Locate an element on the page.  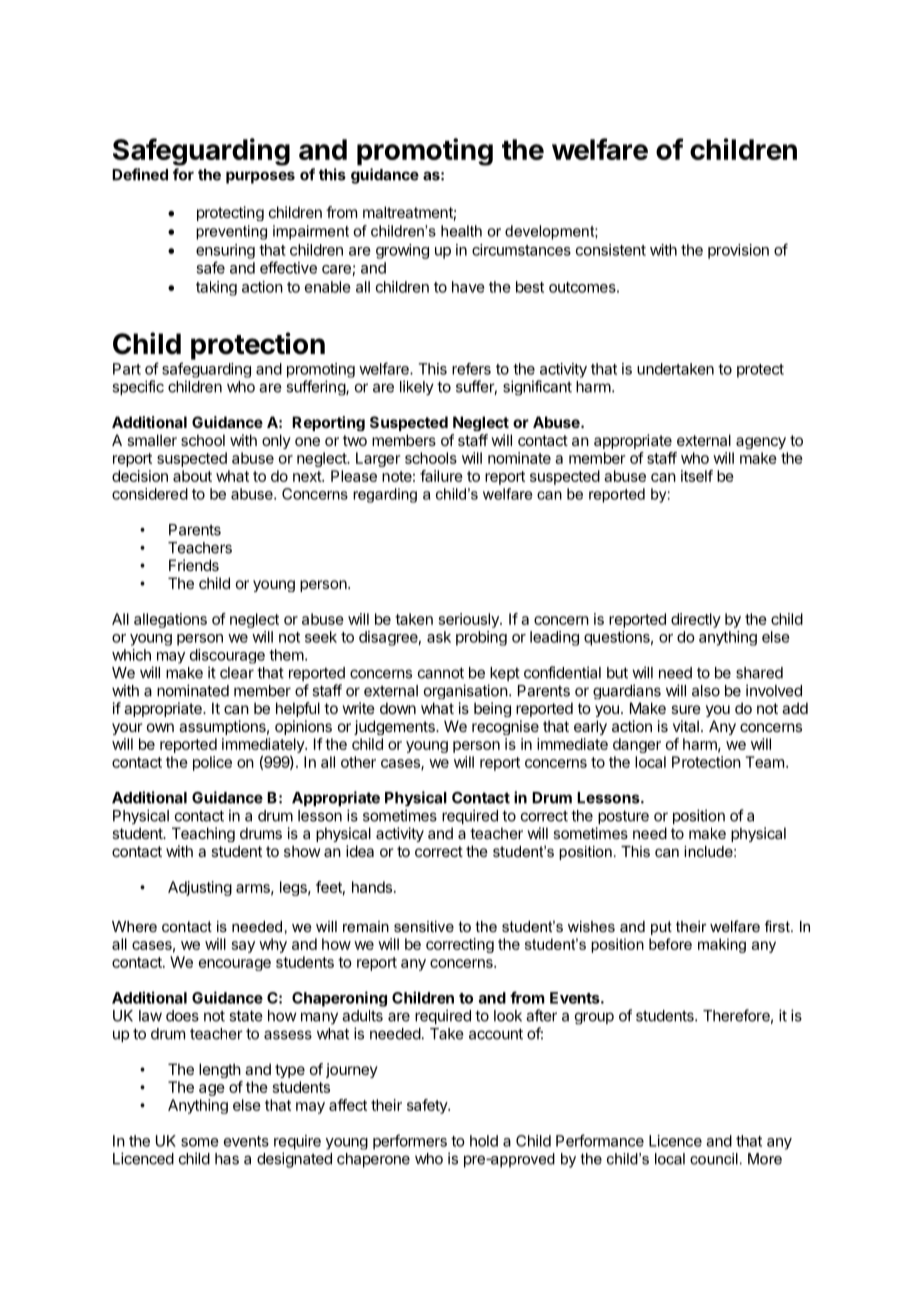
has is located at coordinates (227, 1159).
